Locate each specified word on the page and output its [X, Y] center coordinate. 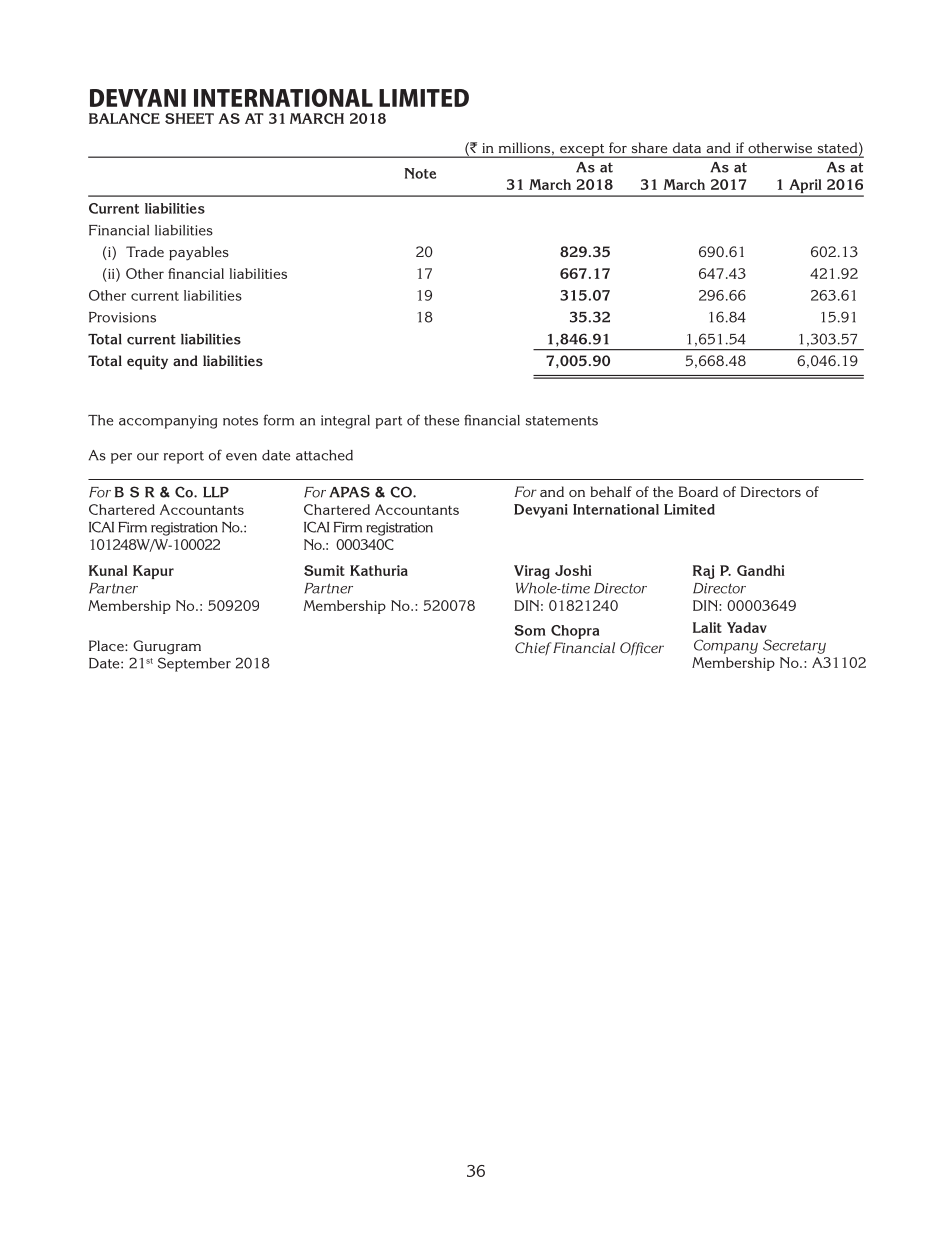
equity [147, 362]
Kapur [153, 572]
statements [562, 421]
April [805, 187]
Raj [704, 572]
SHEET [189, 118]
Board [698, 491]
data [687, 148]
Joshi [573, 570]
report [184, 457]
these [441, 420]
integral [345, 422]
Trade [145, 251]
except [582, 151]
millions [526, 149]
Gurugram [167, 647]
